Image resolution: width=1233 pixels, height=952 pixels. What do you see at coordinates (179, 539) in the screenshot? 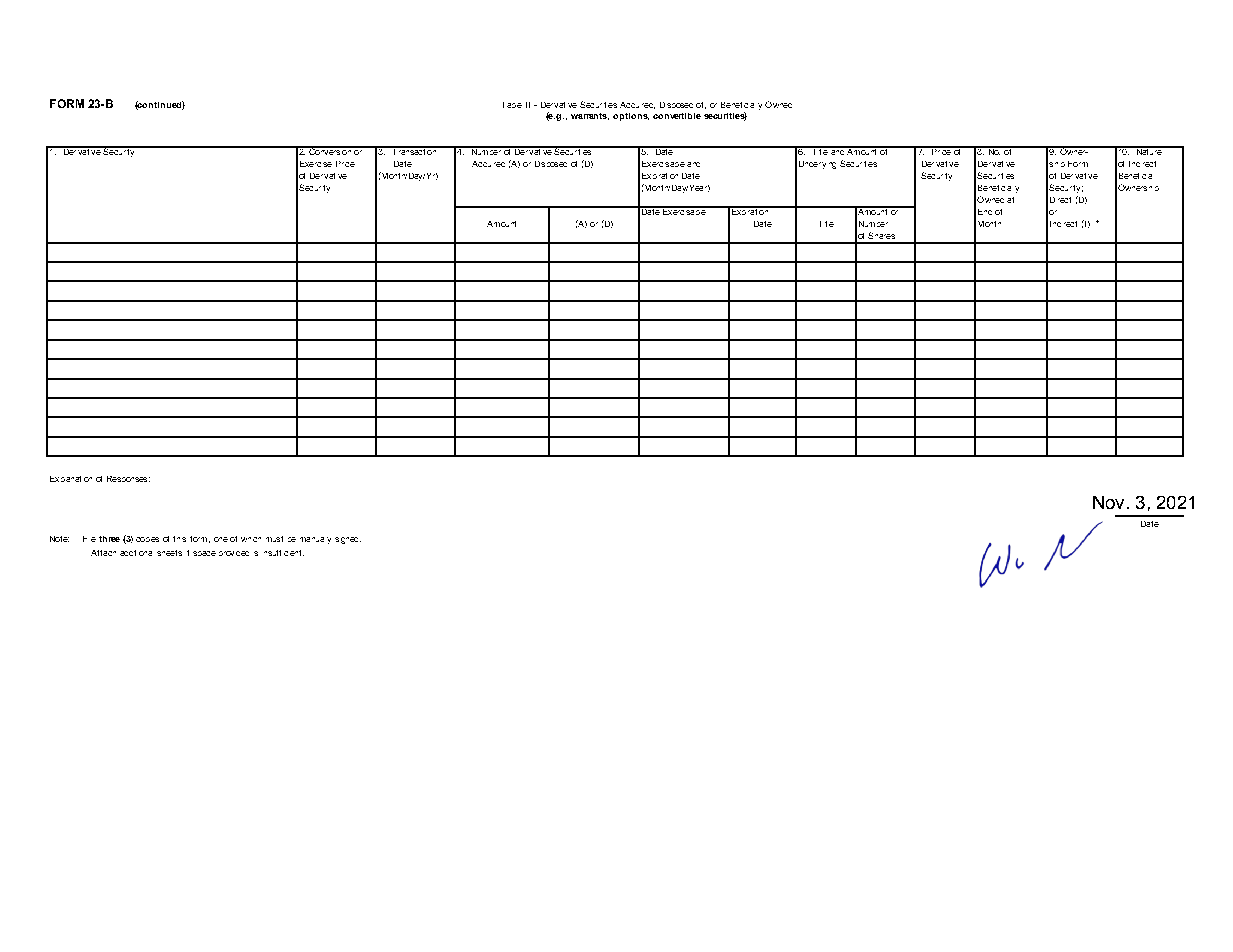
I see `this` at bounding box center [179, 539].
